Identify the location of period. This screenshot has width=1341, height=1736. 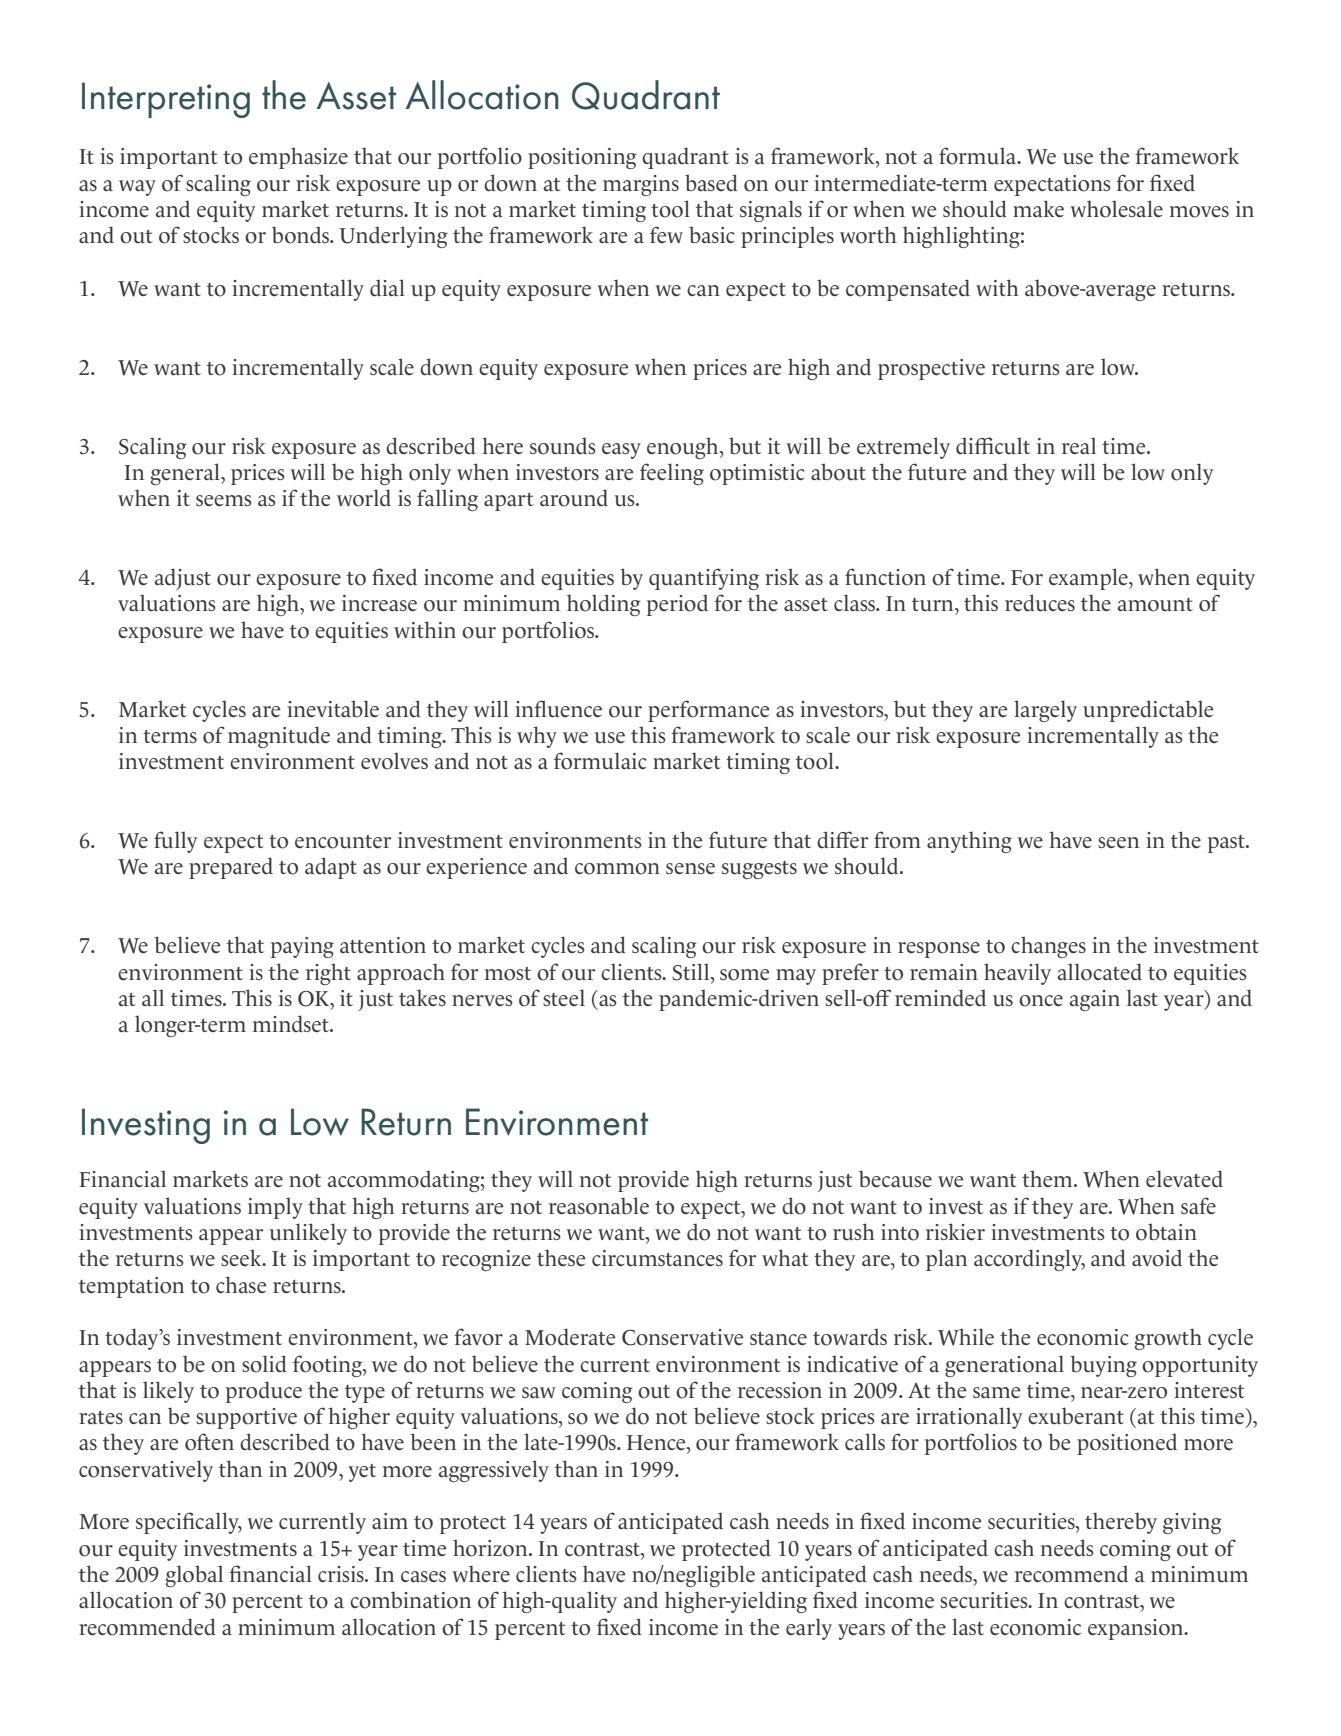
(677, 605).
